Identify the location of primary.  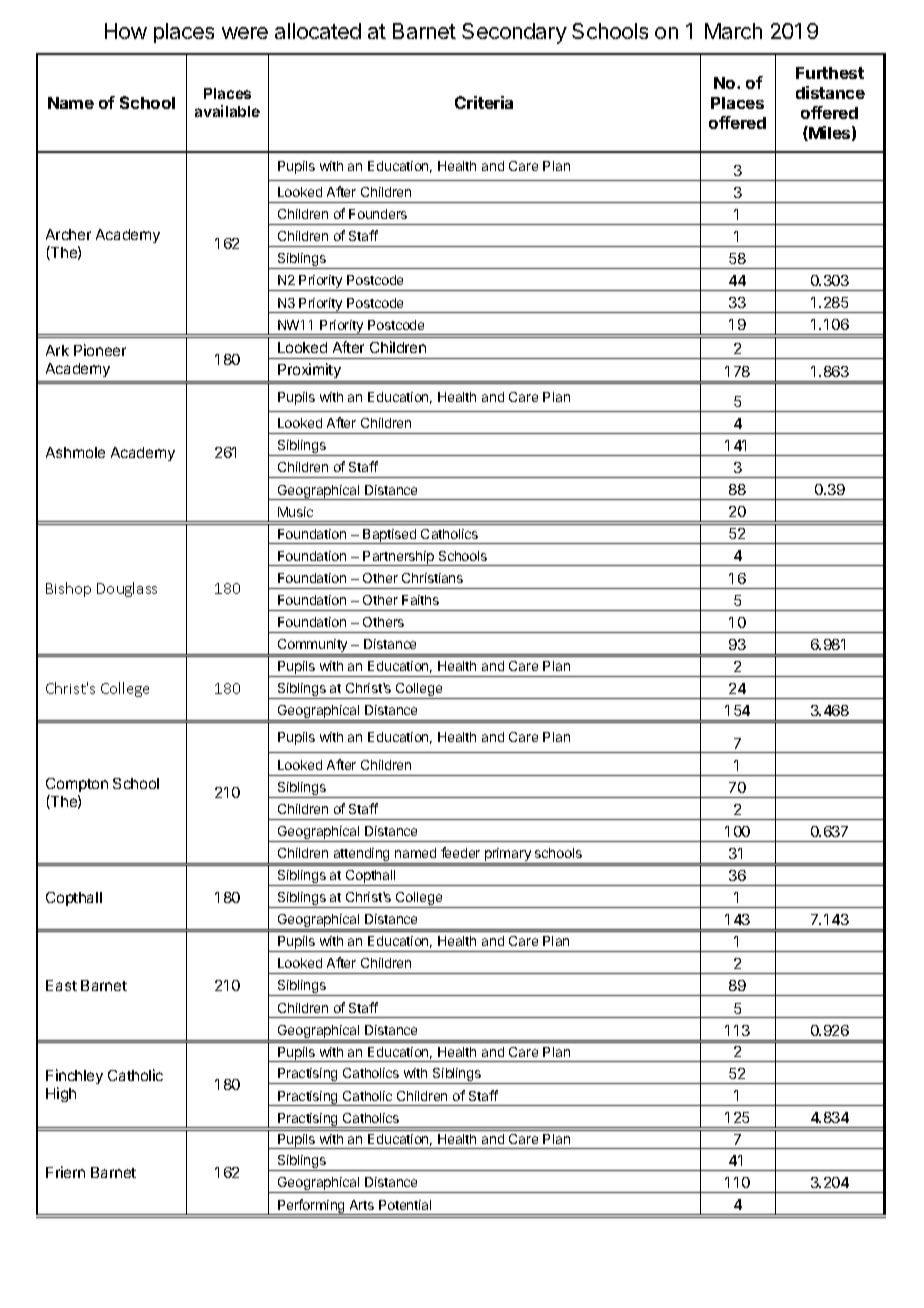
(508, 856).
